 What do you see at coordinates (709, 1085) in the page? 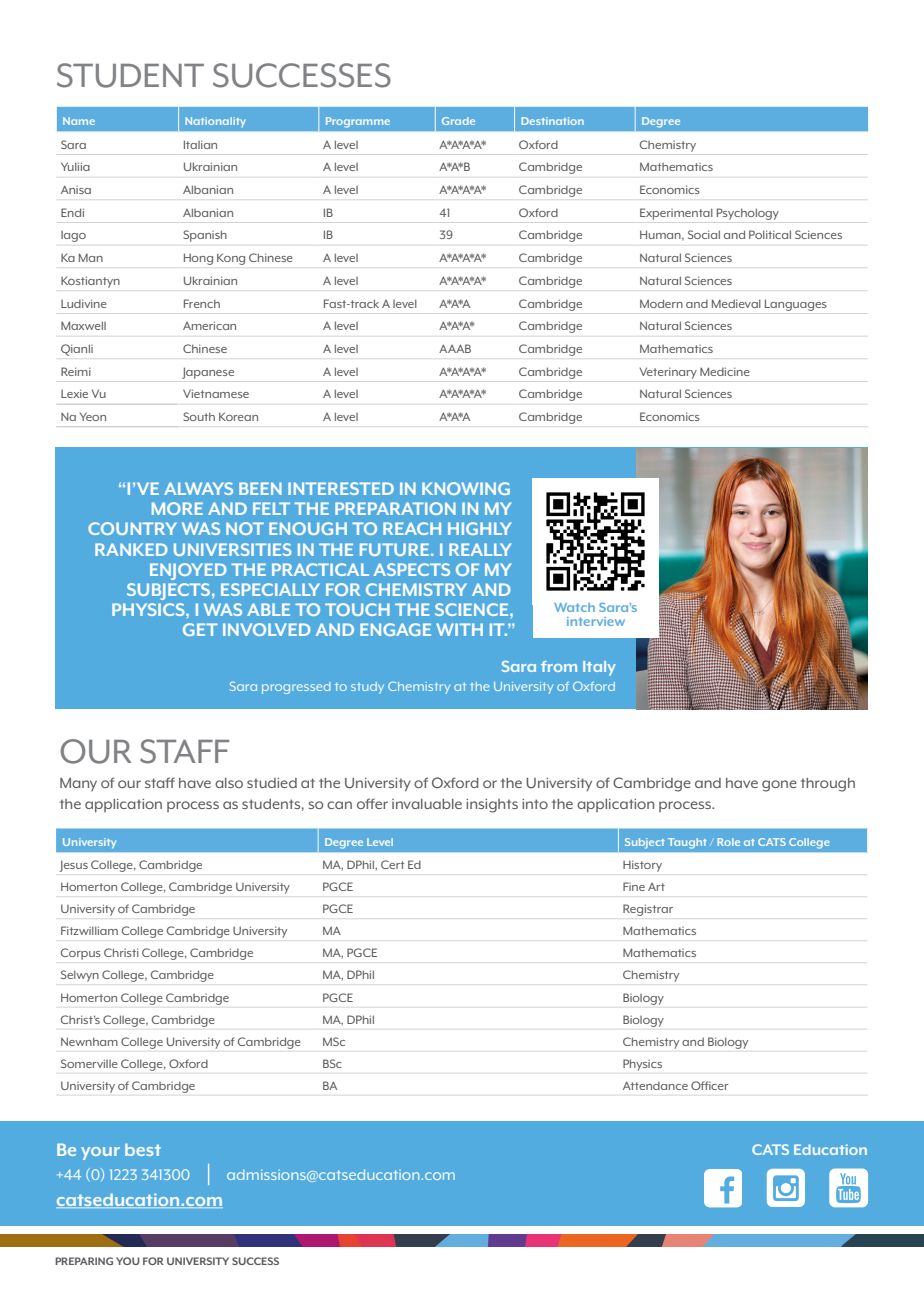
I see `Officer` at bounding box center [709, 1085].
